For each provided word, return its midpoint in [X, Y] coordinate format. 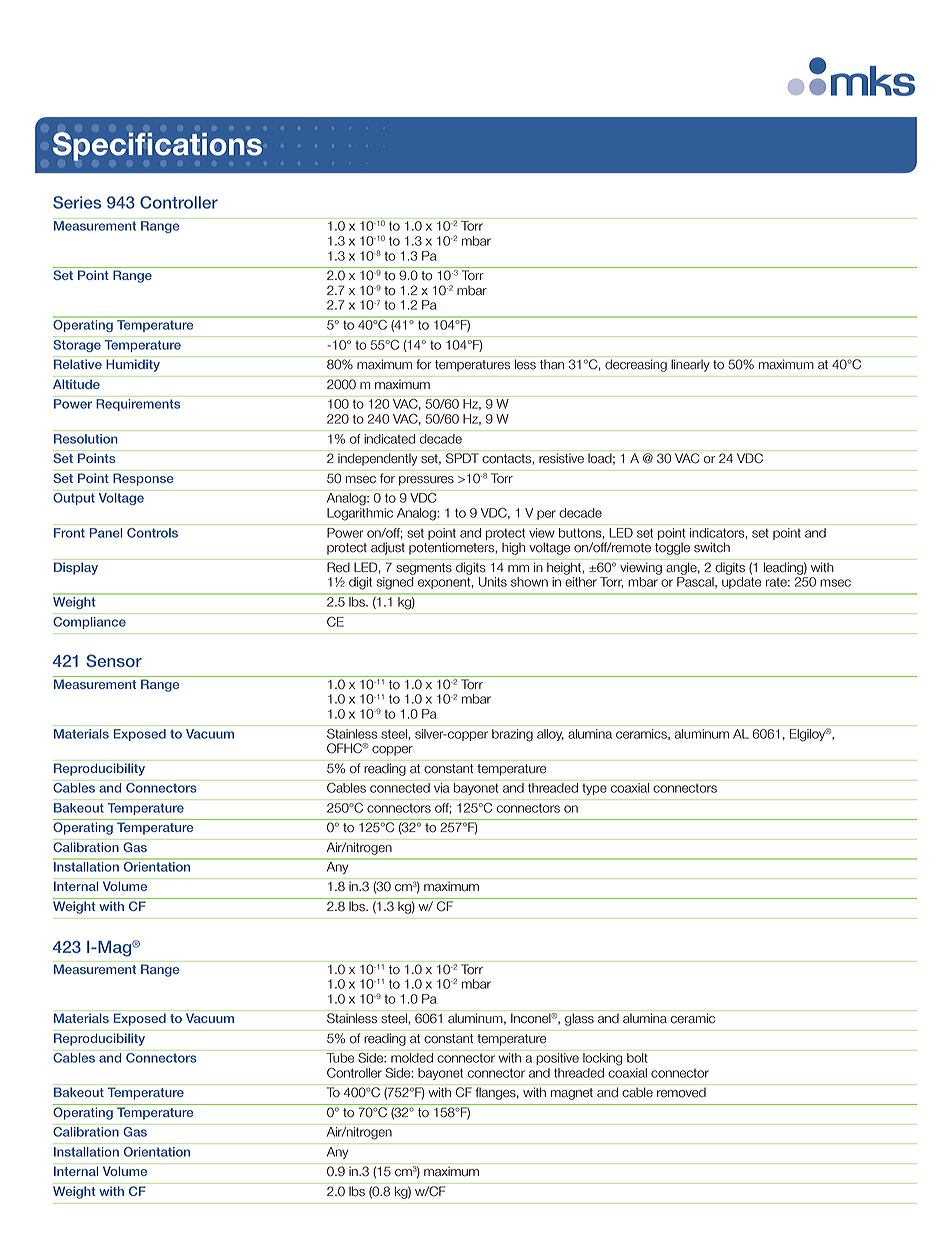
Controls [152, 533]
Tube [340, 1058]
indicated [389, 439]
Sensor [114, 660]
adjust [388, 548]
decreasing [636, 366]
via [441, 788]
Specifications [157, 146]
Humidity [133, 365]
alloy [550, 735]
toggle [672, 549]
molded [412, 1058]
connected [400, 788]
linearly [690, 365]
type [595, 789]
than [552, 364]
